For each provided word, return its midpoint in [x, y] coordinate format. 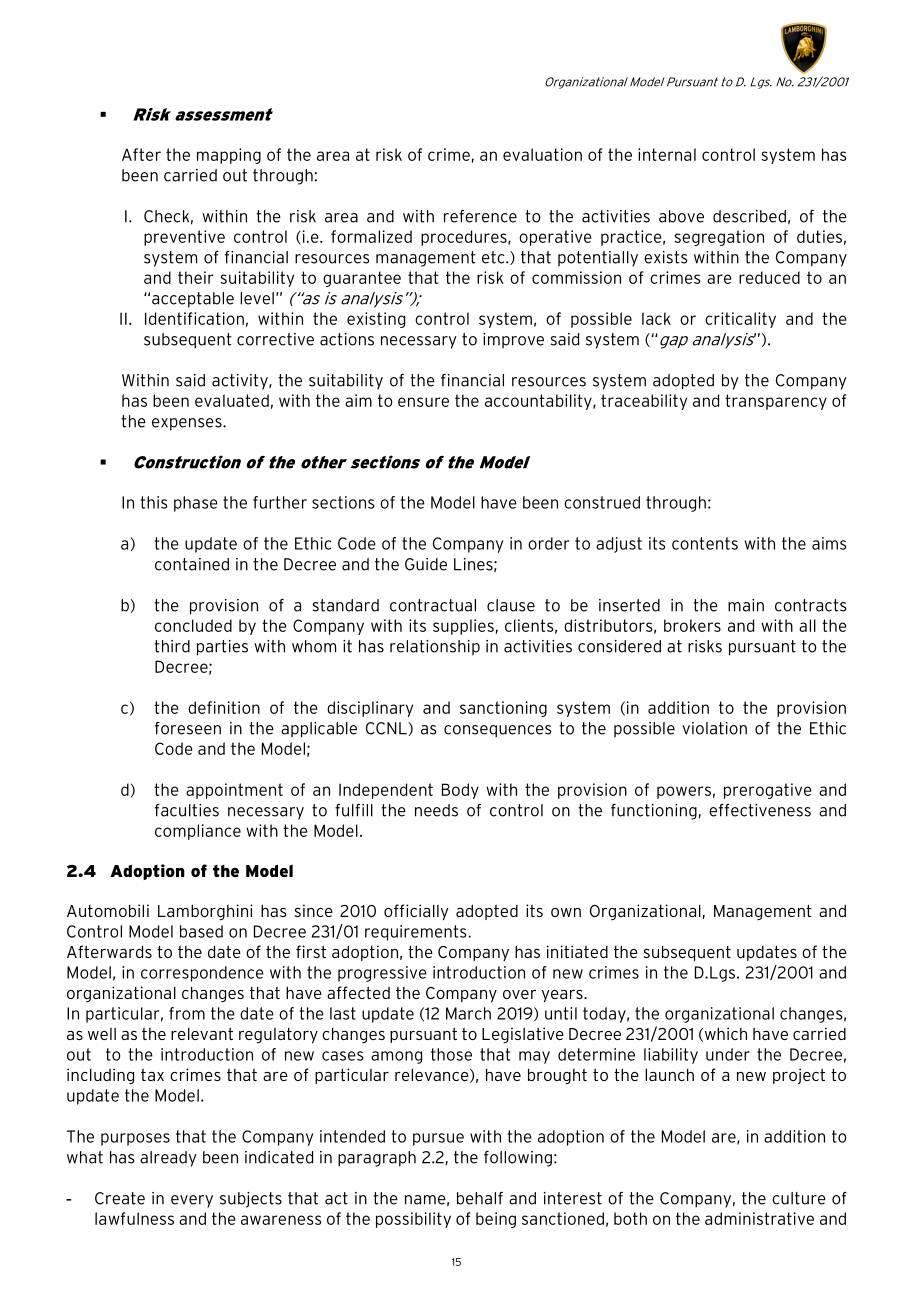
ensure [423, 402]
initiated [577, 951]
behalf [480, 1198]
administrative [759, 1218]
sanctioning [503, 709]
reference [480, 216]
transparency [776, 402]
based [201, 931]
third [172, 646]
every [192, 1201]
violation [714, 728]
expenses [188, 424]
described [749, 216]
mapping [229, 156]
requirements [415, 933]
